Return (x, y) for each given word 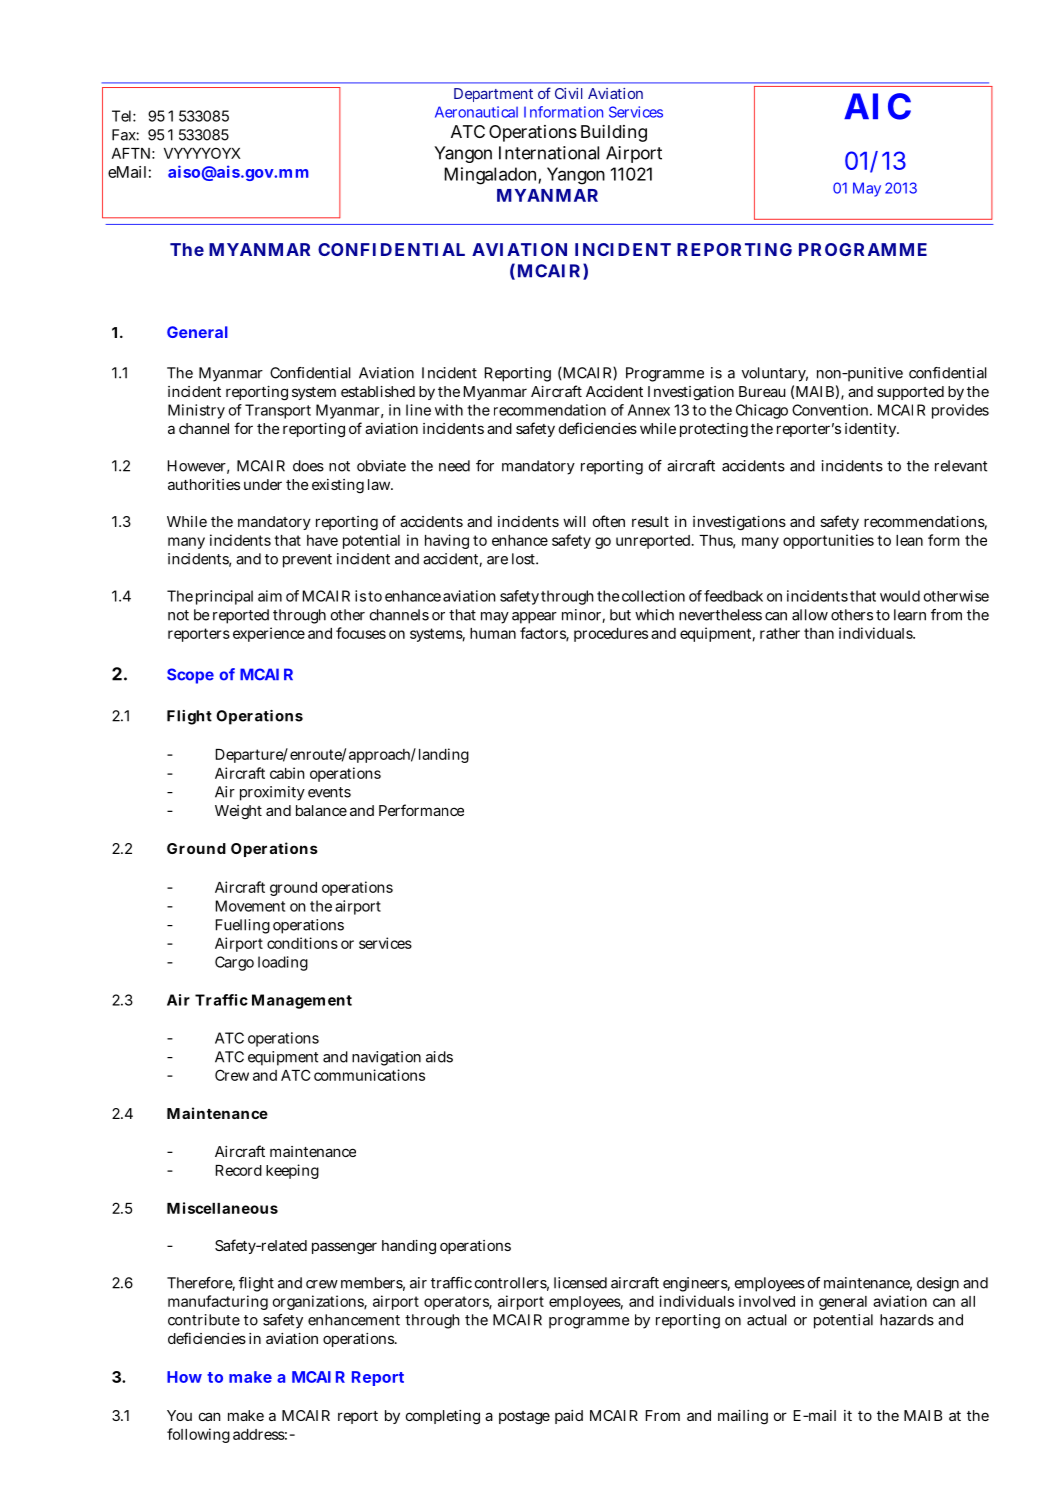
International (549, 153)
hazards (907, 1320)
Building (614, 133)
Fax (125, 135)
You (179, 1415)
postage (524, 1418)
